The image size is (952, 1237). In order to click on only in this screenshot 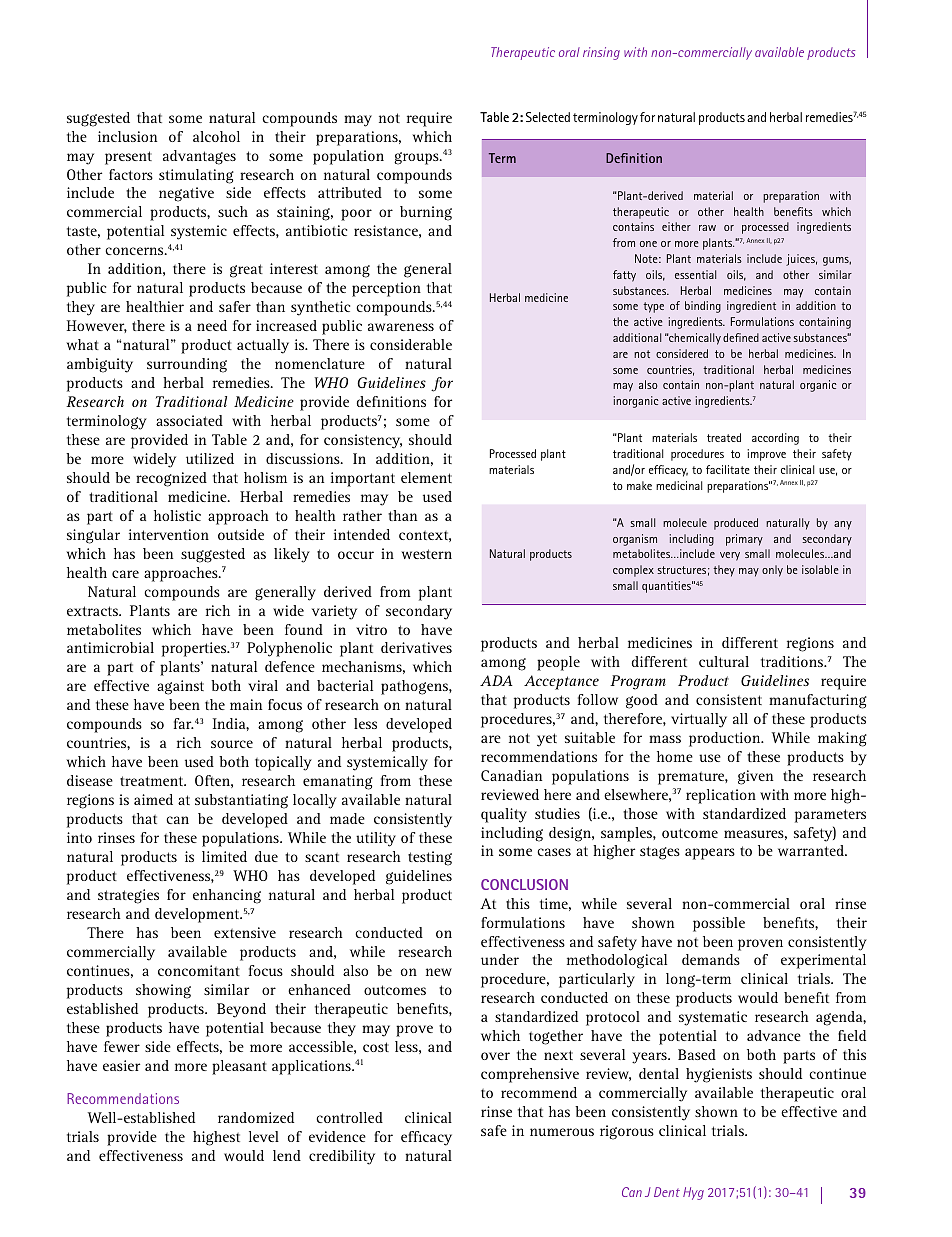, I will do `click(772, 571)`.
